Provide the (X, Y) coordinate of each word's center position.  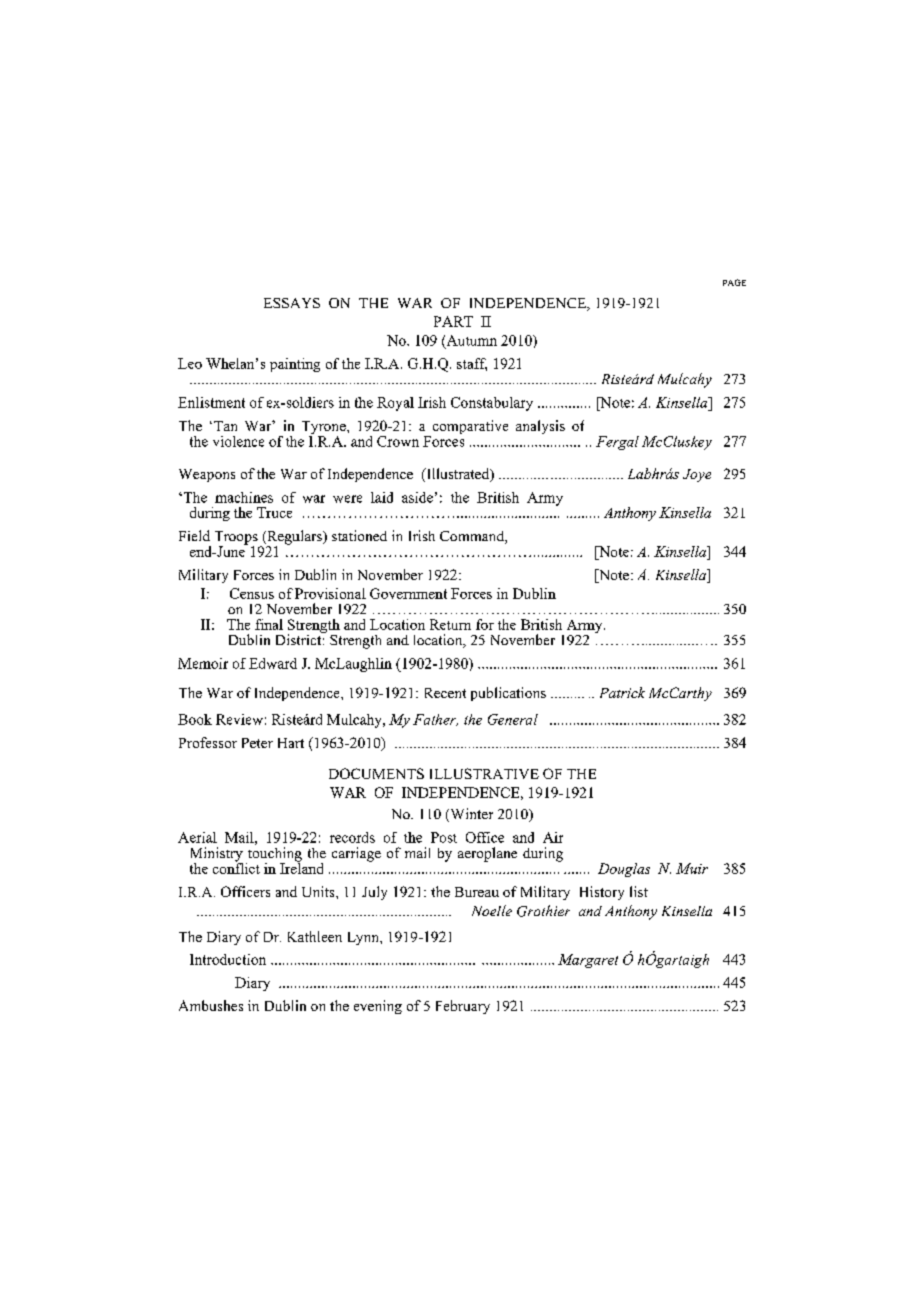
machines (244, 497)
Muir (692, 868)
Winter (470, 815)
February (463, 1007)
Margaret (588, 961)
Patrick (622, 692)
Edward (273, 663)
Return (450, 624)
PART (453, 321)
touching (274, 855)
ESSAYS (292, 303)
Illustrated (458, 475)
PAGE (734, 282)
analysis (540, 427)
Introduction (228, 959)
